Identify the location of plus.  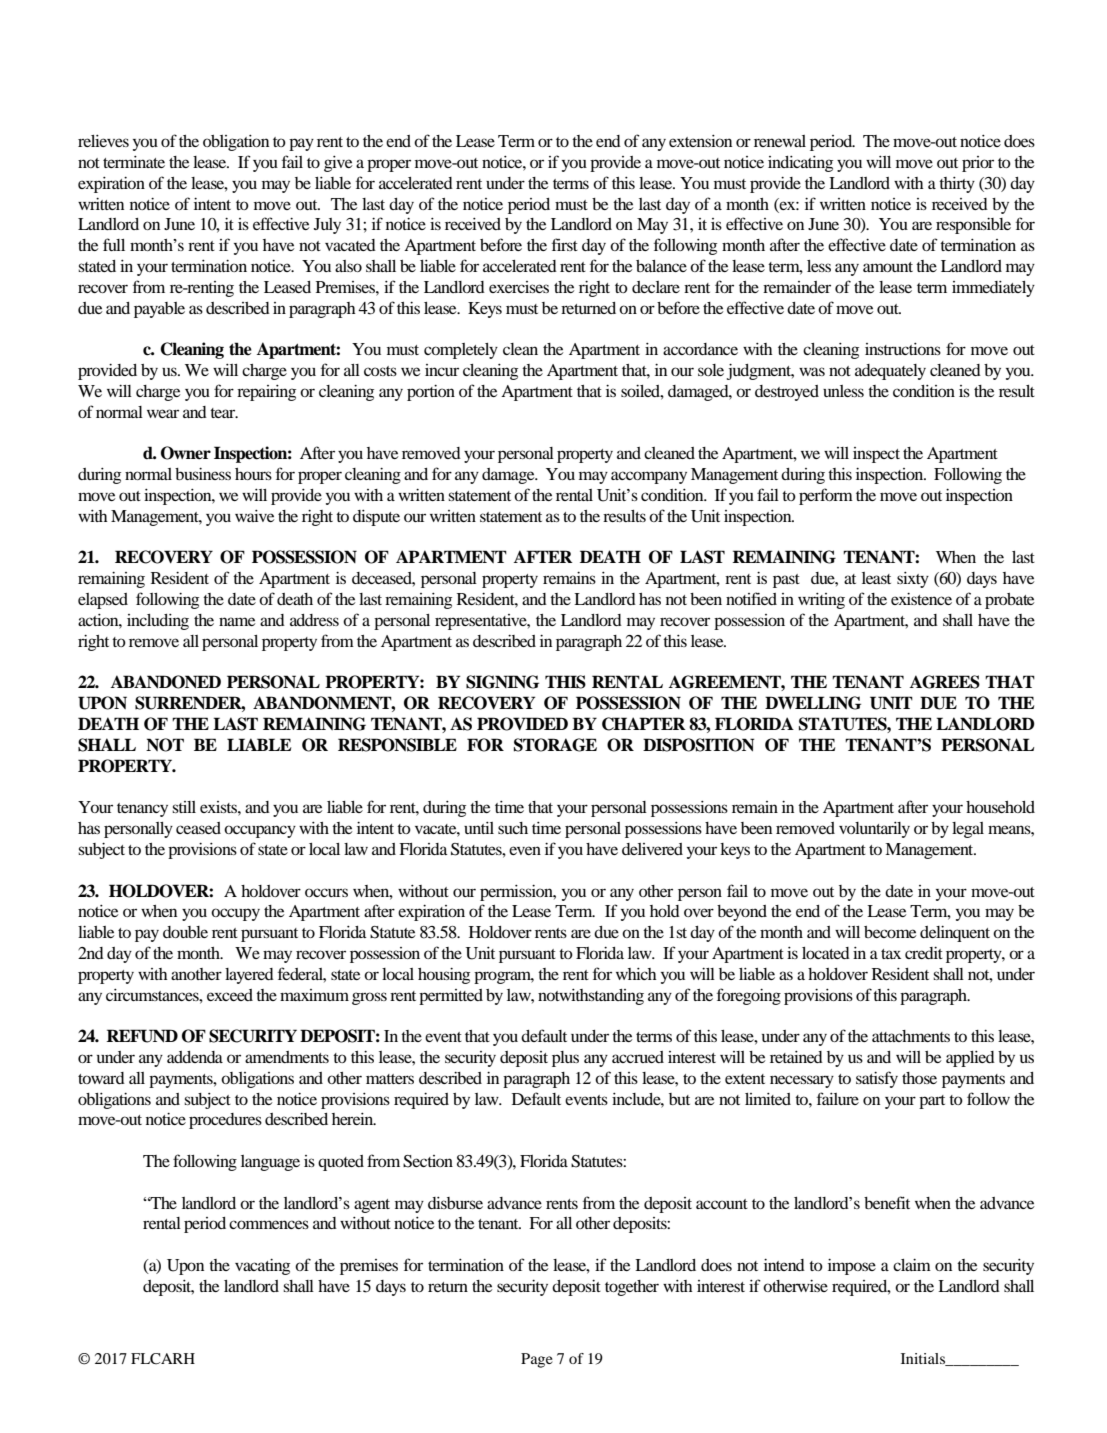
(565, 1059).
